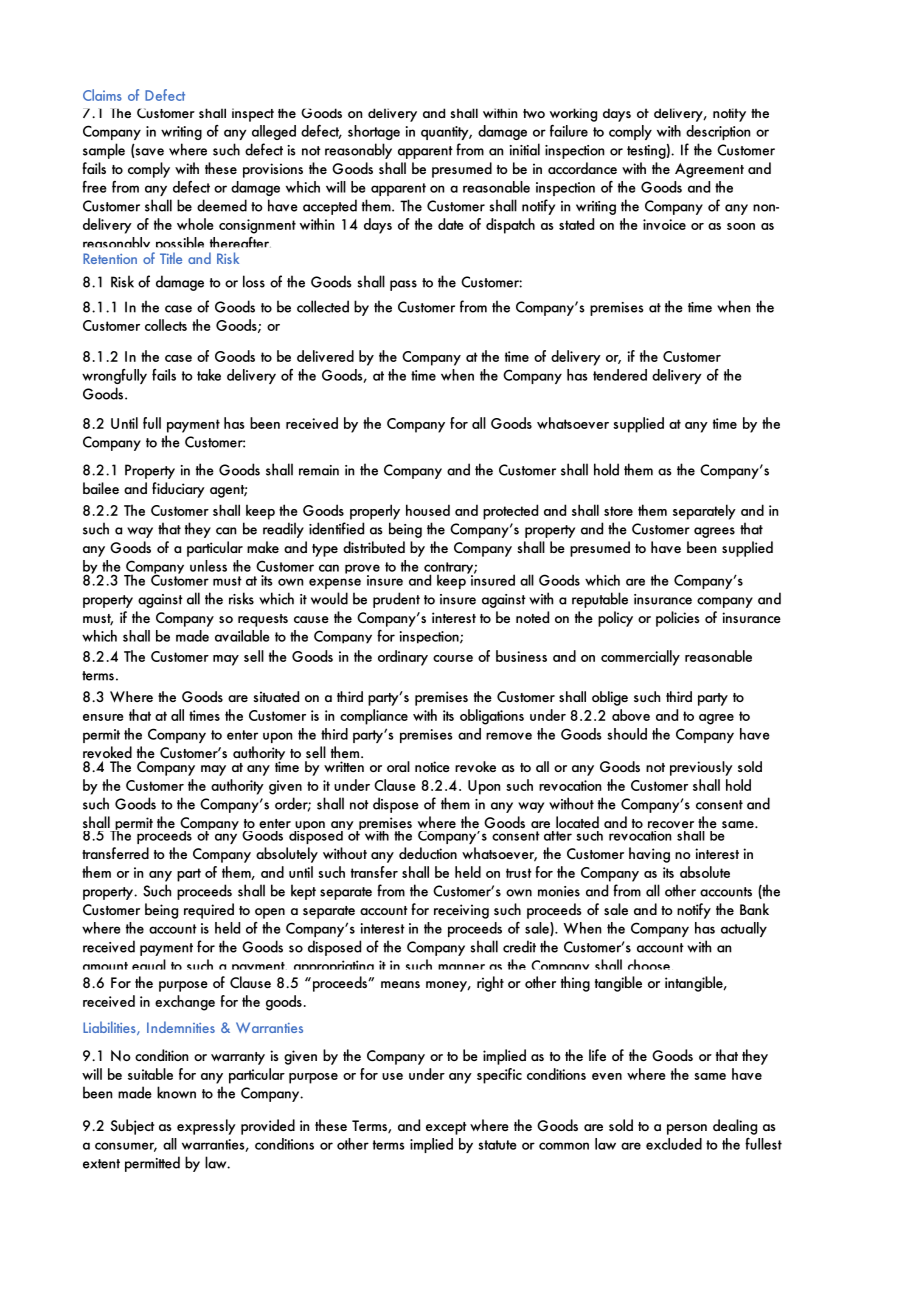 This document has height=1308, width=924. What do you see at coordinates (687, 1129) in the document?
I see `person` at bounding box center [687, 1129].
